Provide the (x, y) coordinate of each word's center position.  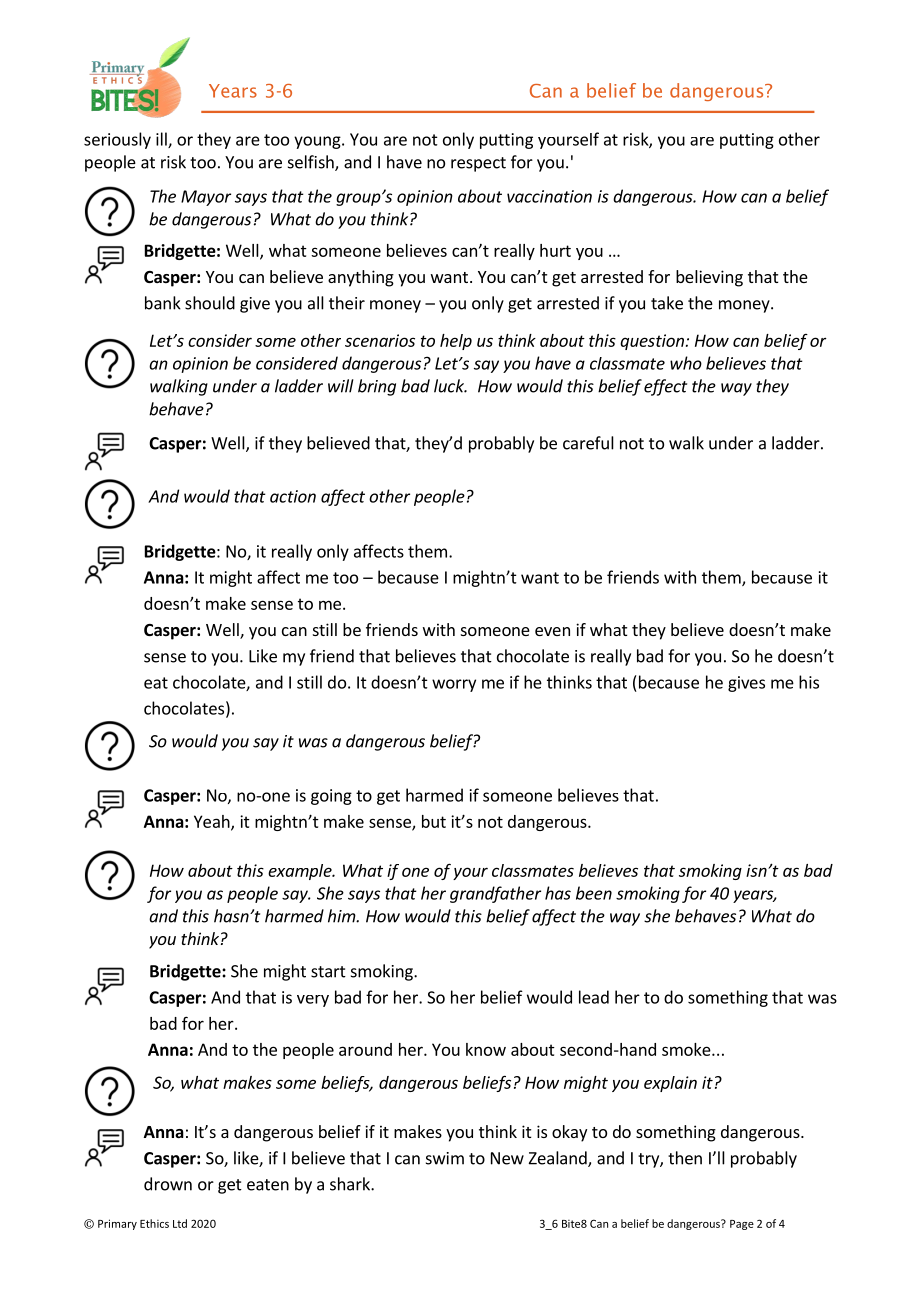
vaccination (549, 196)
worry (454, 685)
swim (445, 1158)
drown (168, 1184)
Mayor (206, 198)
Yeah (213, 822)
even (552, 631)
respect (478, 164)
